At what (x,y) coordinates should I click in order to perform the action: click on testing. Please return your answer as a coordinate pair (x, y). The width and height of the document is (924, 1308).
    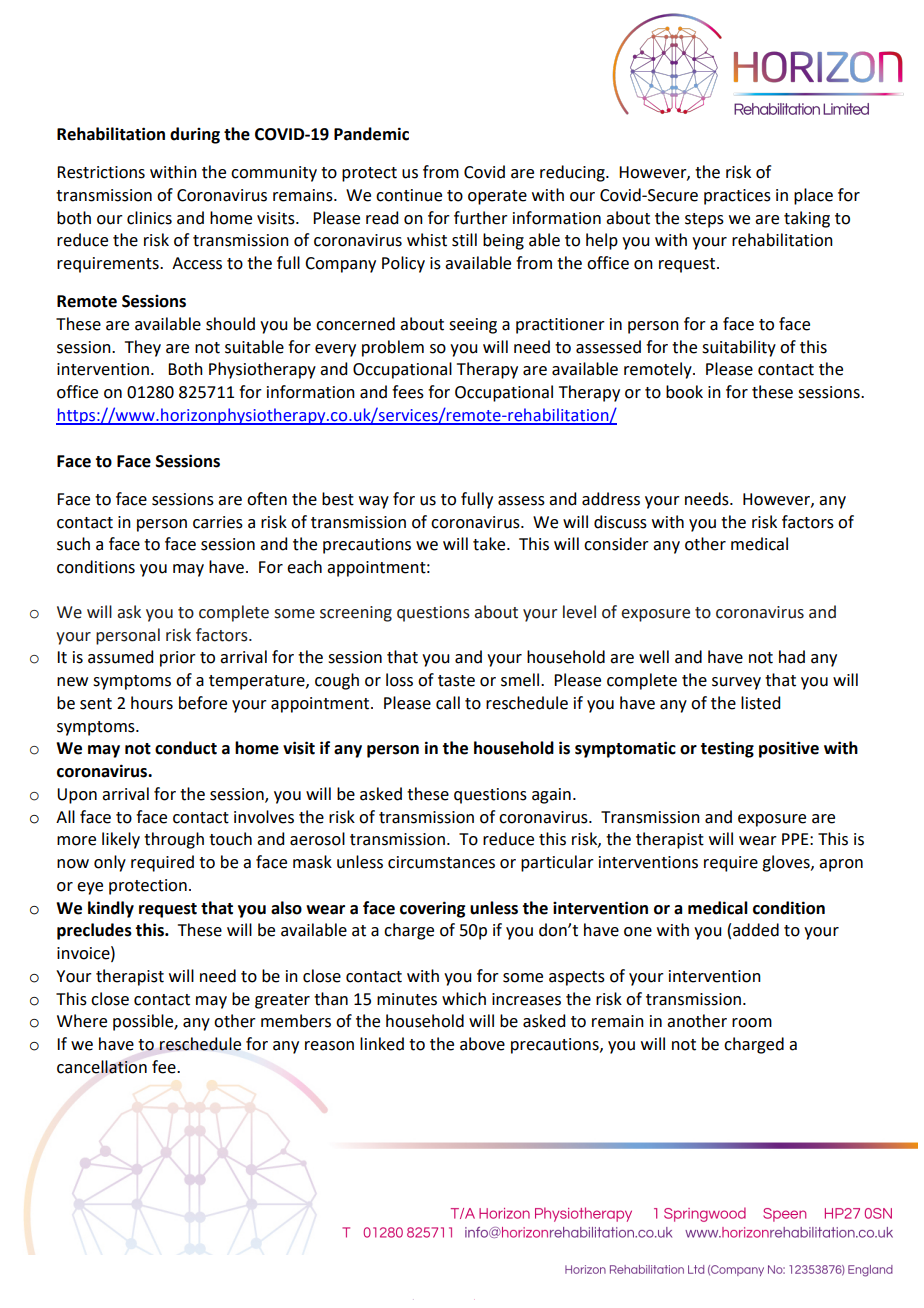
    Looking at the image, I should click on (727, 749).
